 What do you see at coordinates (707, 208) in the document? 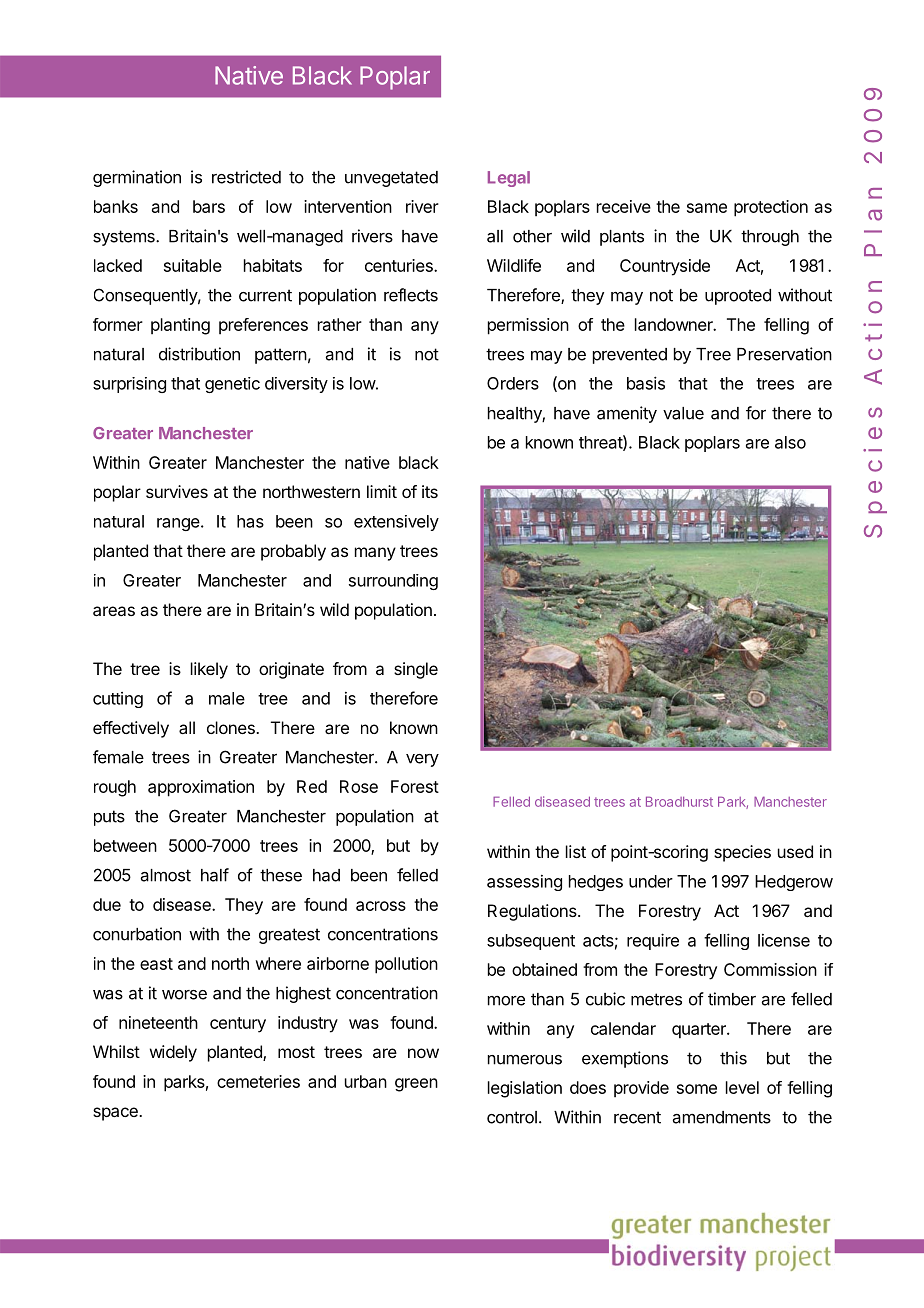
I see `same` at bounding box center [707, 208].
